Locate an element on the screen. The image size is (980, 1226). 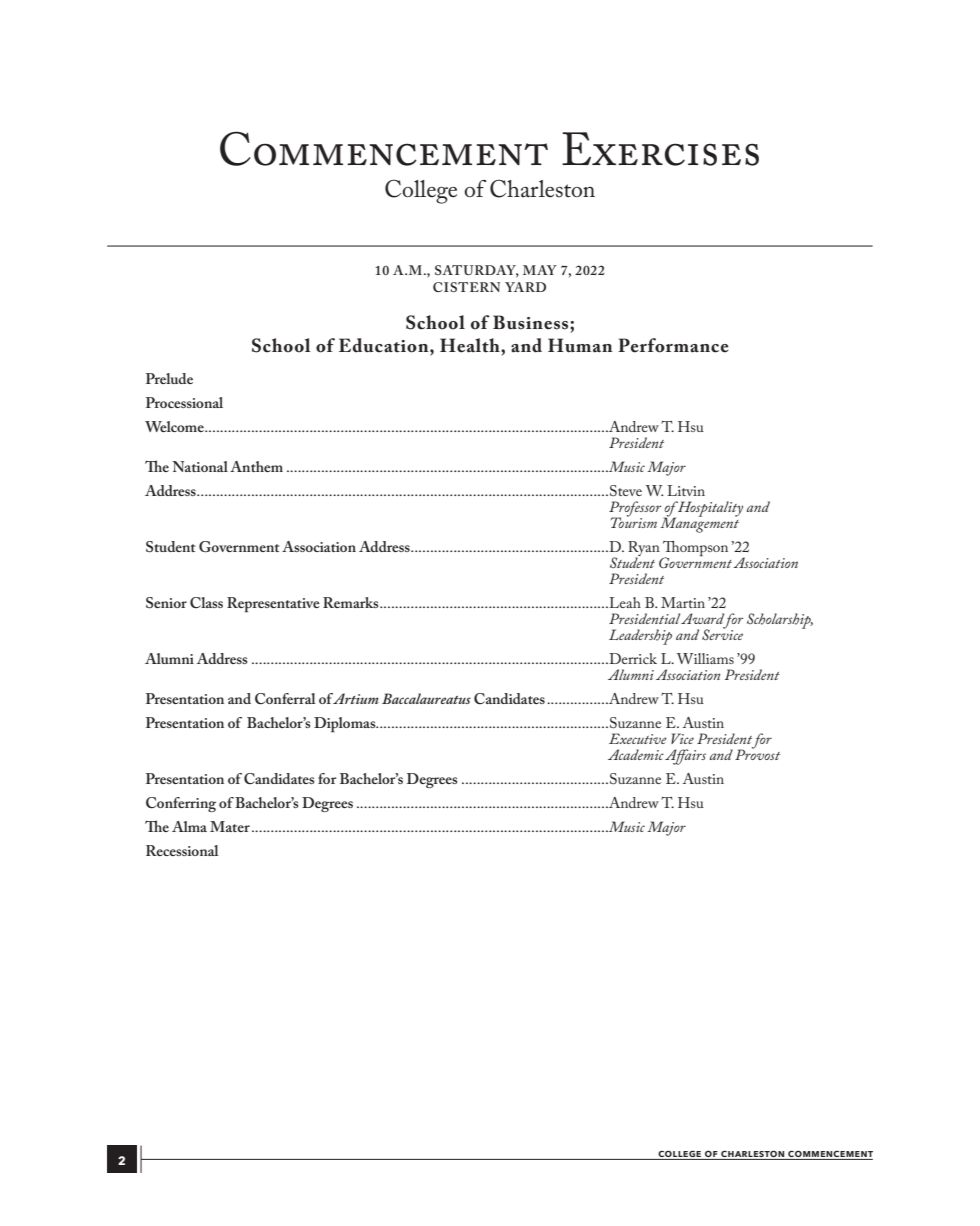
Professor is located at coordinates (635, 510).
